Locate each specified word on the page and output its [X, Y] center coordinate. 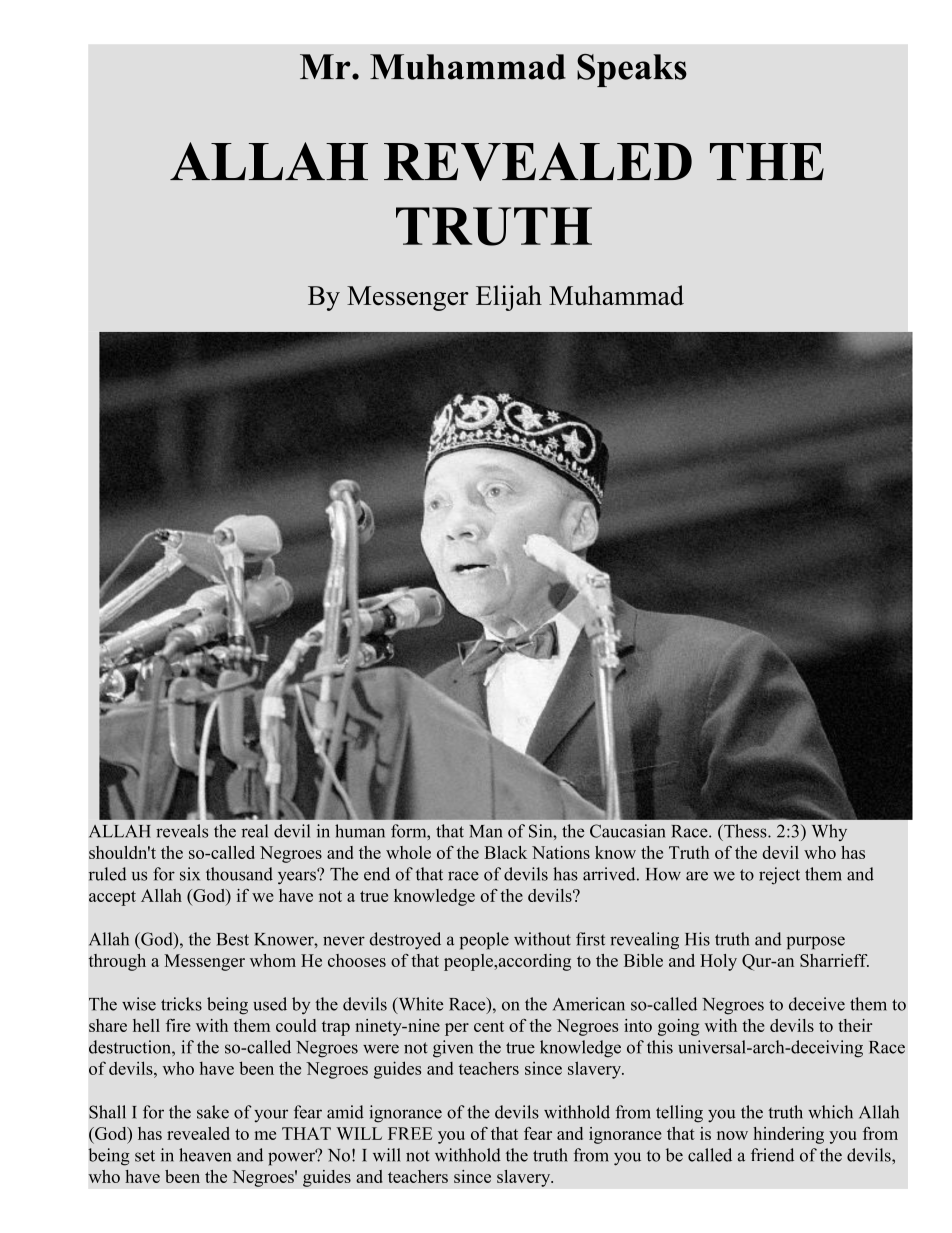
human [360, 831]
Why [829, 832]
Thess [745, 831]
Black [505, 852]
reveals [182, 831]
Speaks [632, 70]
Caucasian [628, 831]
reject [779, 876]
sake [213, 1112]
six [190, 874]
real [254, 831]
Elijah [509, 298]
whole [408, 852]
